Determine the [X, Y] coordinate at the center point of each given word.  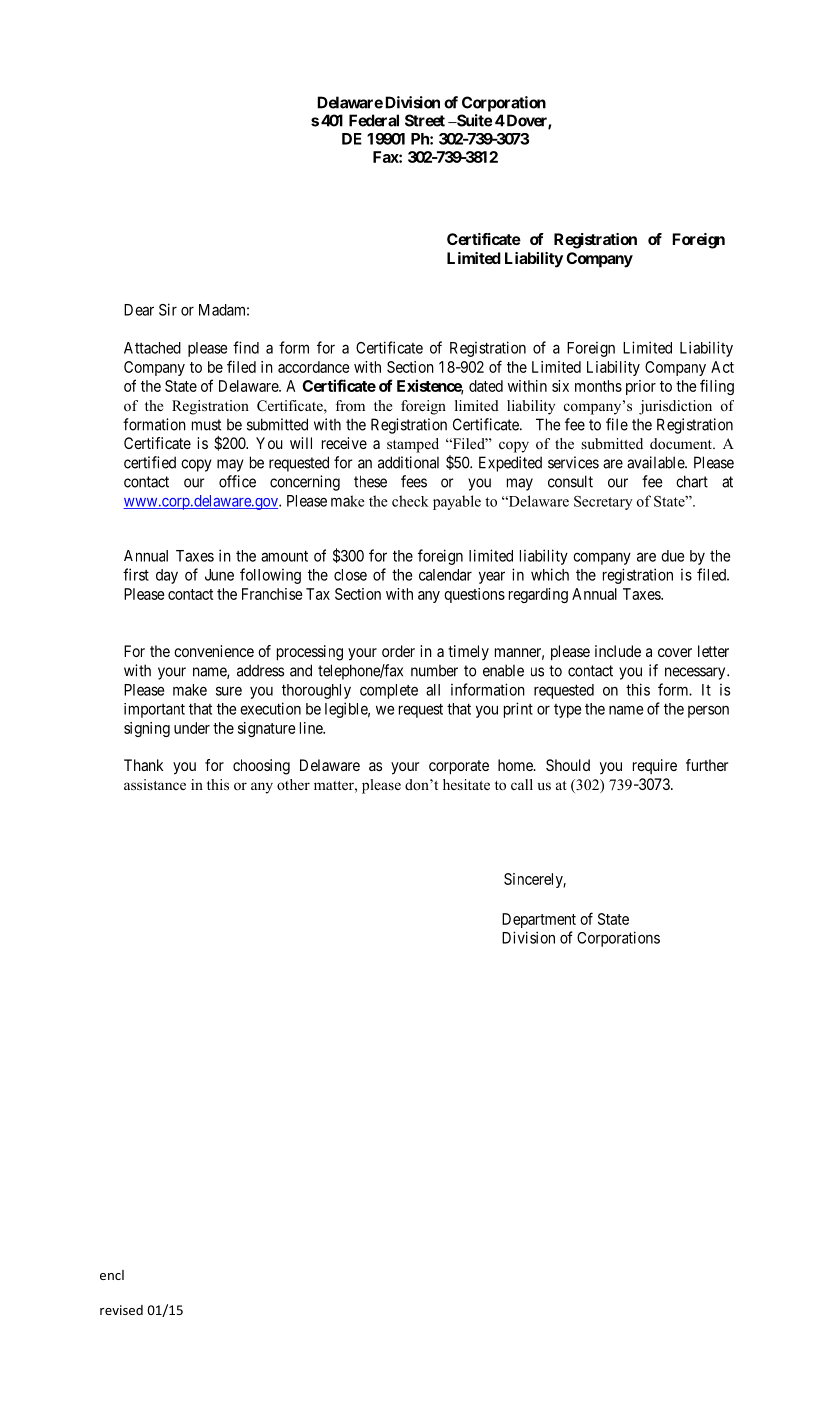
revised [121, 1310]
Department [539, 920]
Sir [168, 309]
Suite [473, 120]
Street [425, 120]
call [522, 784]
